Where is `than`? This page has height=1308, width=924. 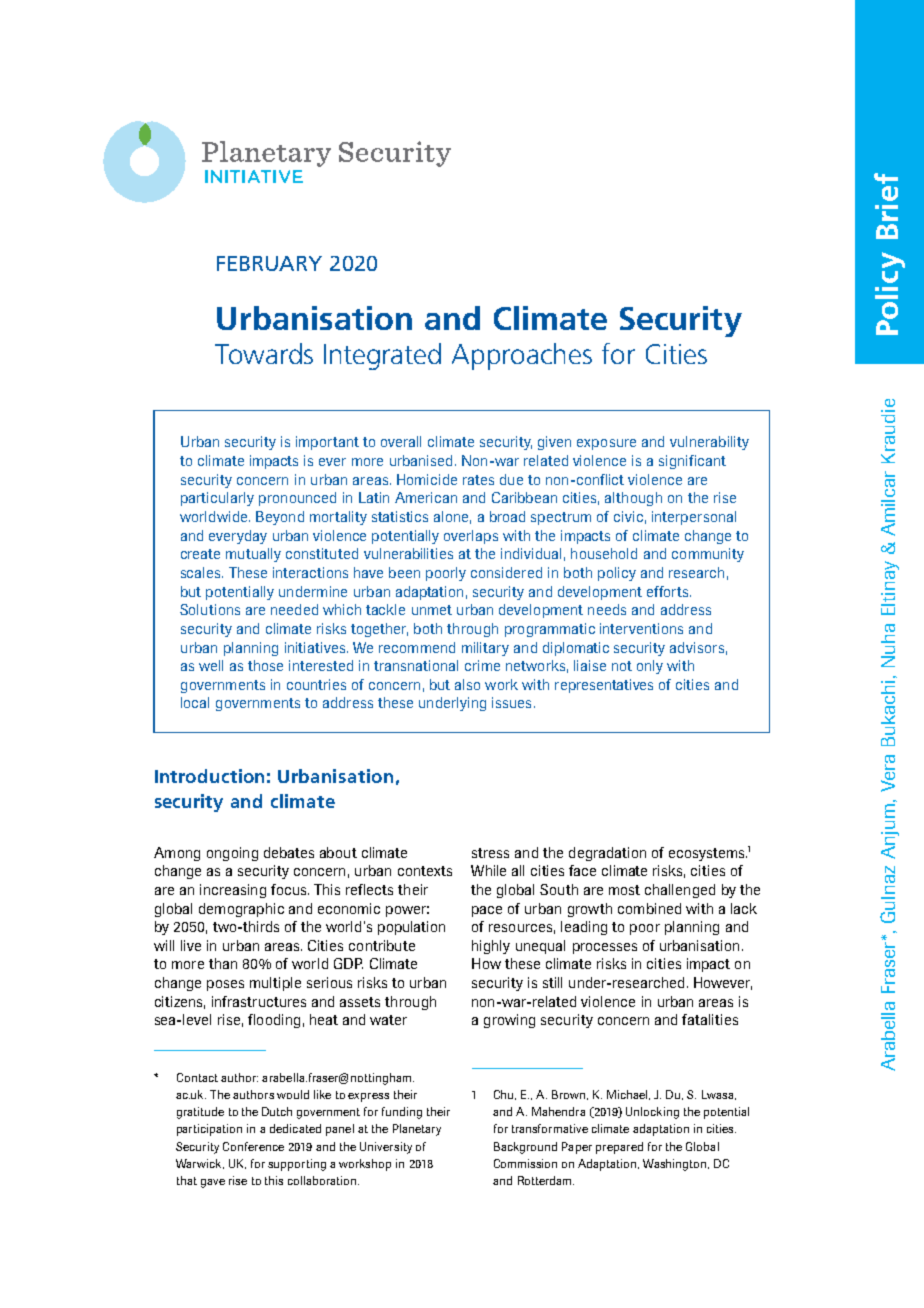
than is located at coordinates (223, 963).
